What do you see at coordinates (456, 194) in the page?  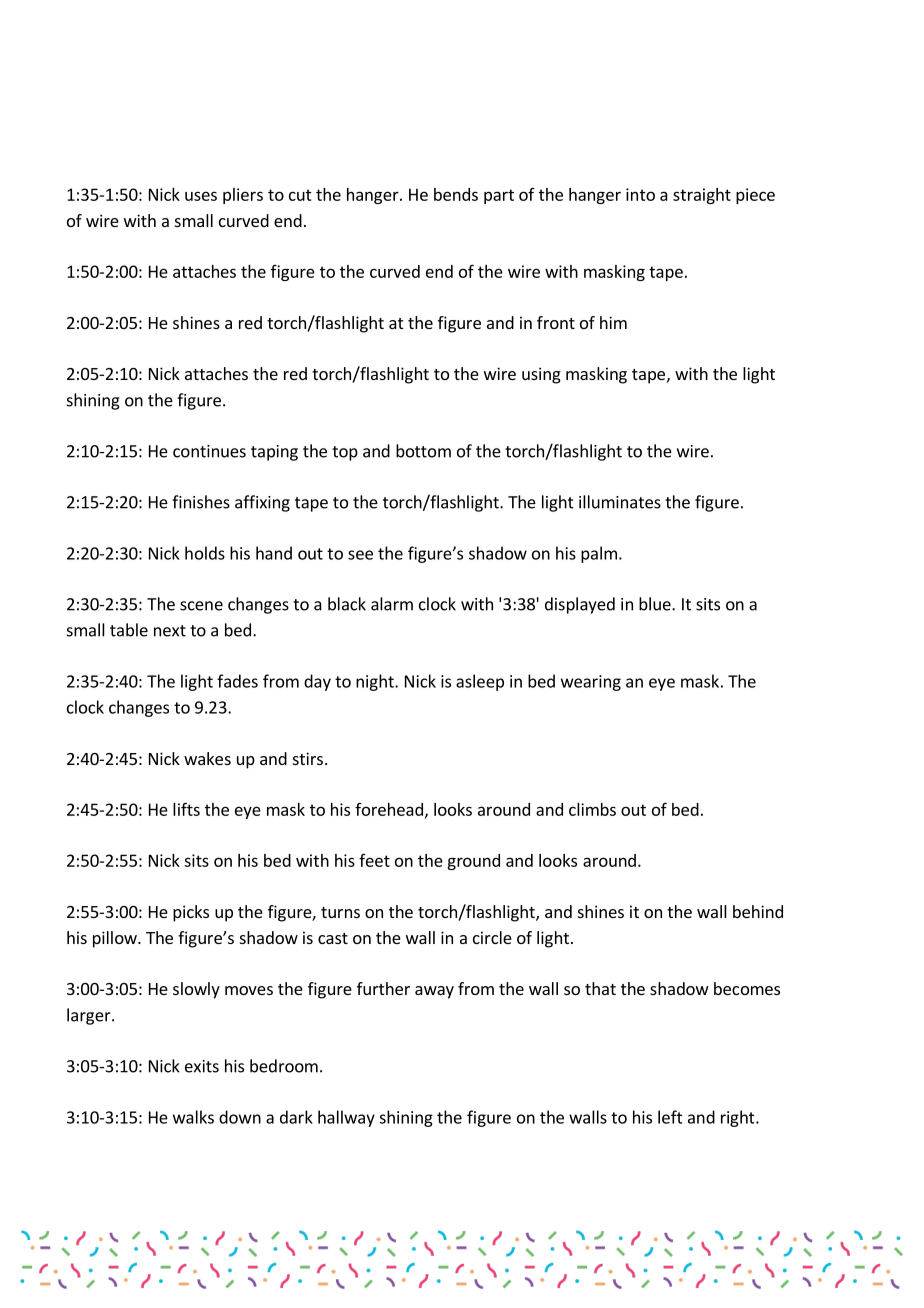 I see `bends` at bounding box center [456, 194].
